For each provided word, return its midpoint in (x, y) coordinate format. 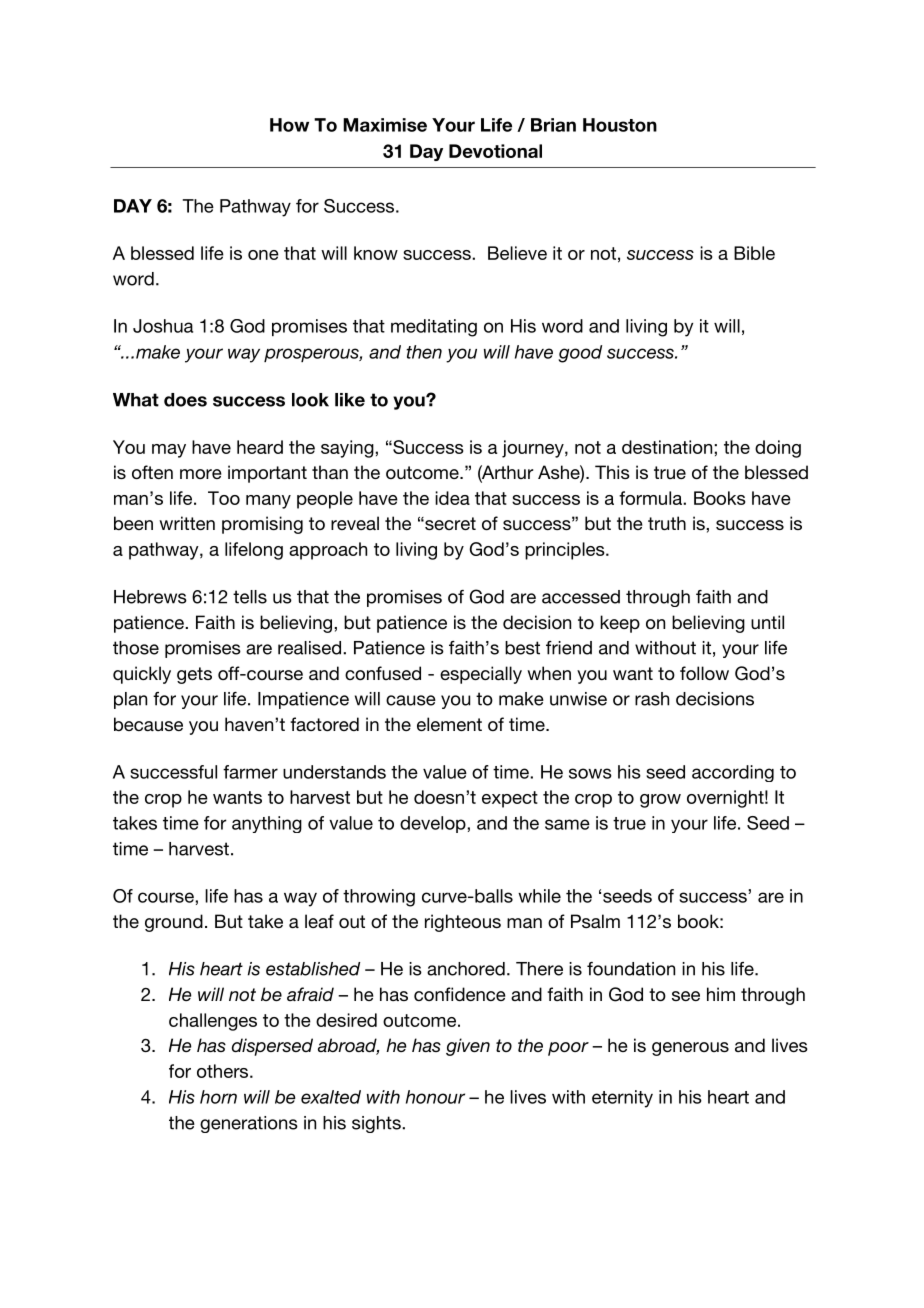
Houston (620, 125)
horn (218, 1097)
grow (660, 801)
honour (435, 1097)
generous (690, 1049)
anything (267, 824)
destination (668, 447)
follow (704, 673)
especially (481, 675)
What (136, 400)
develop (434, 824)
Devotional (495, 151)
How (289, 125)
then (424, 352)
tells (250, 597)
